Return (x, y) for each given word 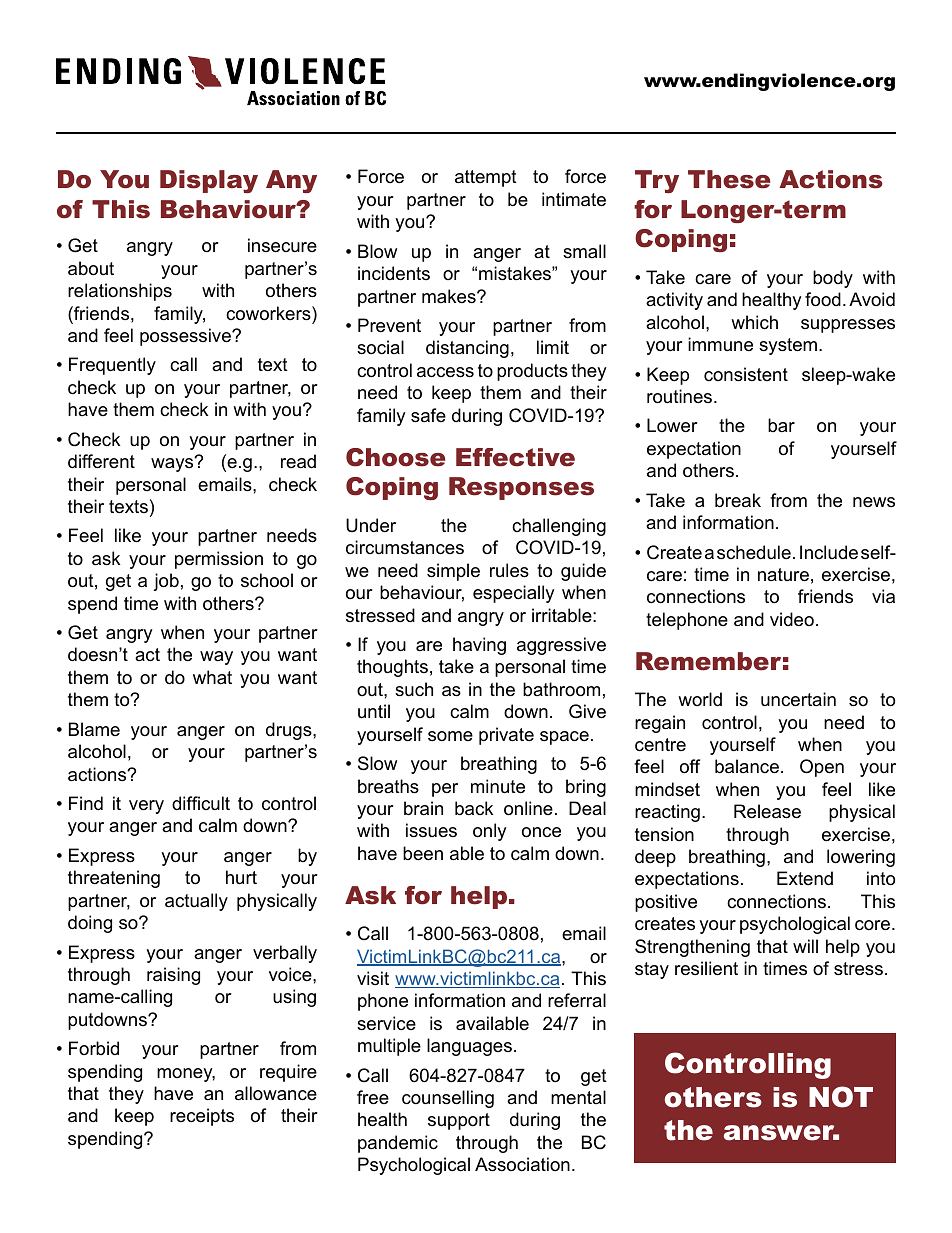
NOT (841, 1097)
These (729, 179)
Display (209, 181)
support (459, 1121)
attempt (486, 178)
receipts (202, 1117)
